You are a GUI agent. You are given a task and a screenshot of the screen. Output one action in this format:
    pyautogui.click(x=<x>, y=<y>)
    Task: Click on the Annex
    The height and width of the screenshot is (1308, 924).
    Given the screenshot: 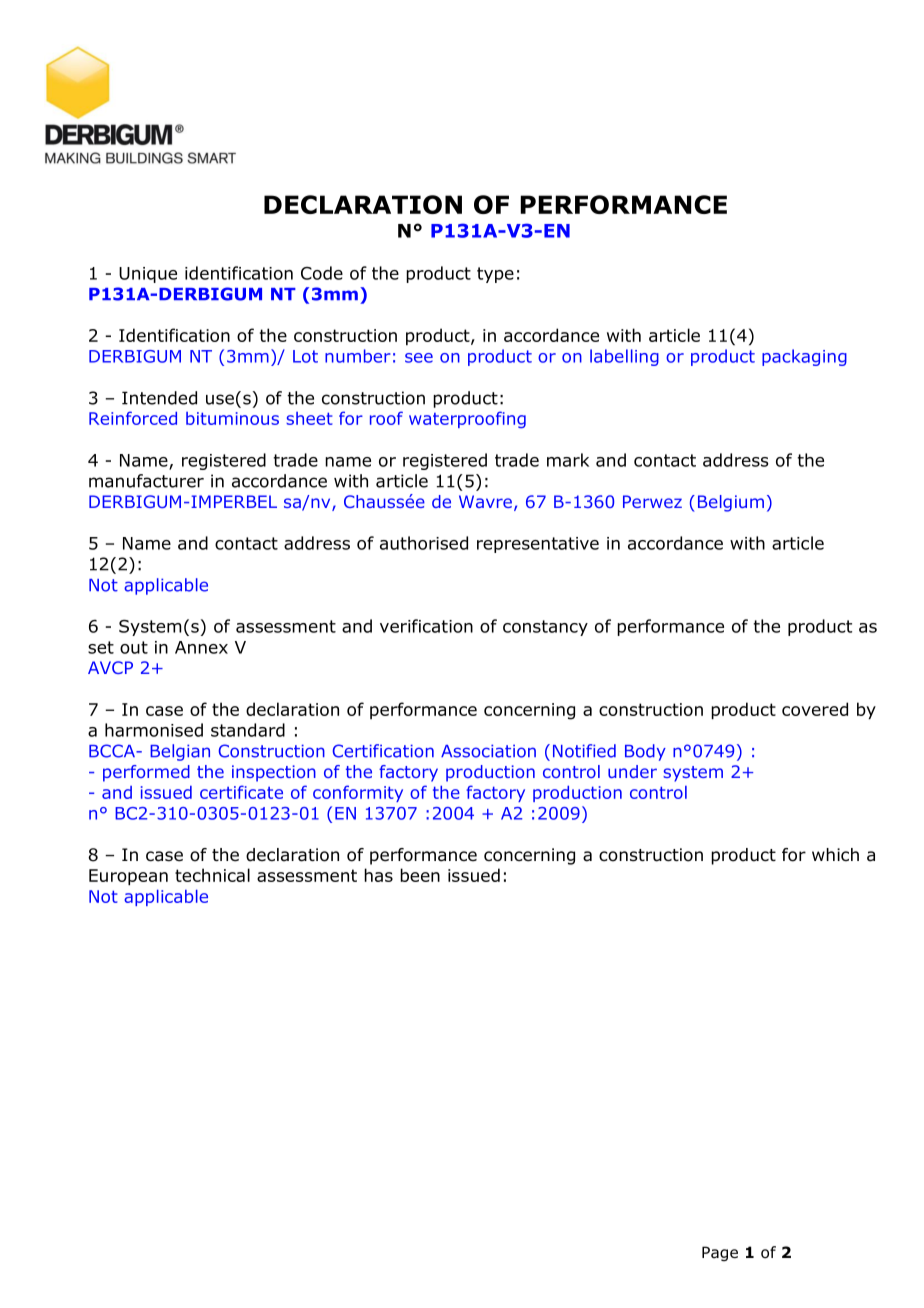 What is the action you would take?
    pyautogui.click(x=201, y=647)
